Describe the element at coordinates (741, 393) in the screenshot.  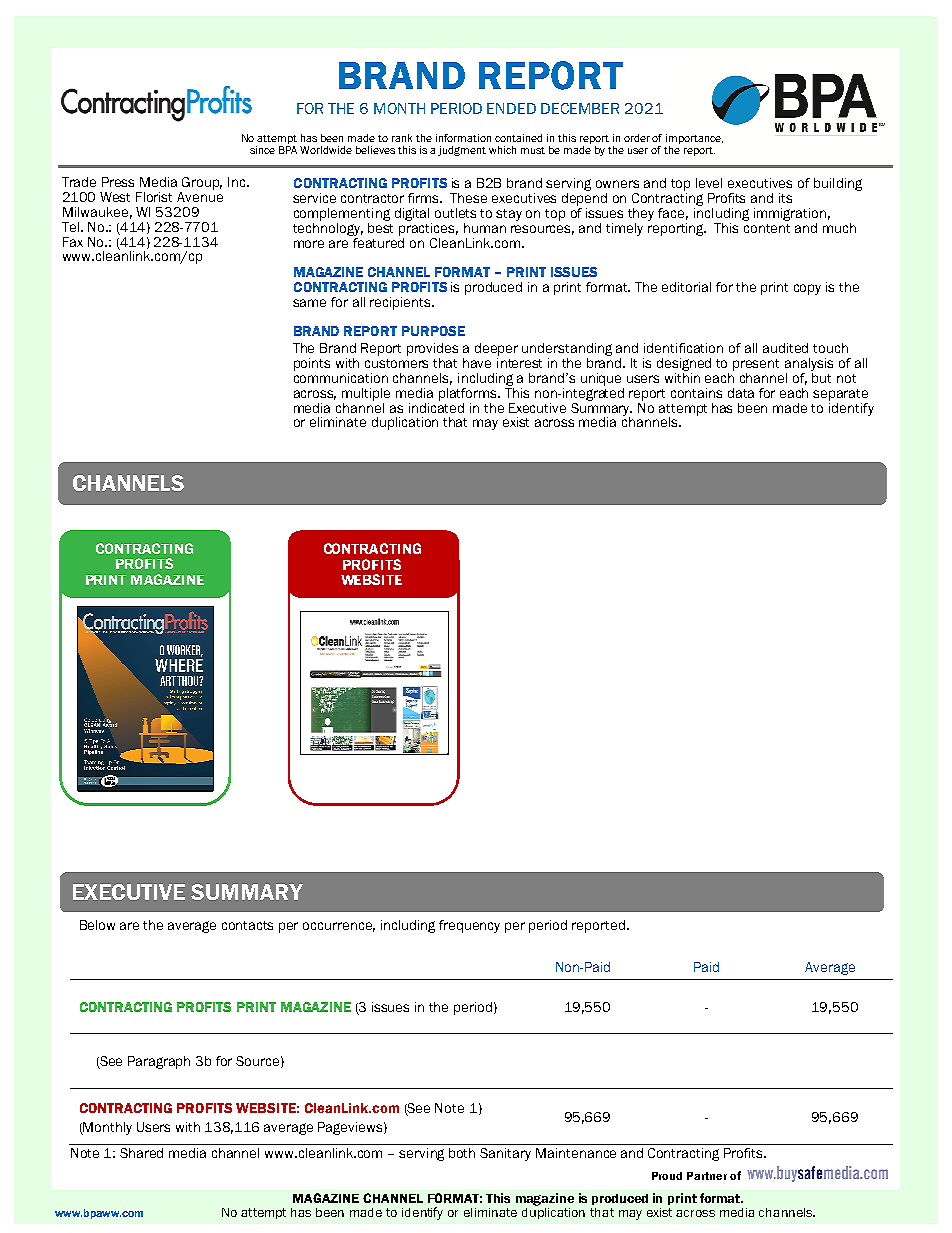
I see `data` at that location.
